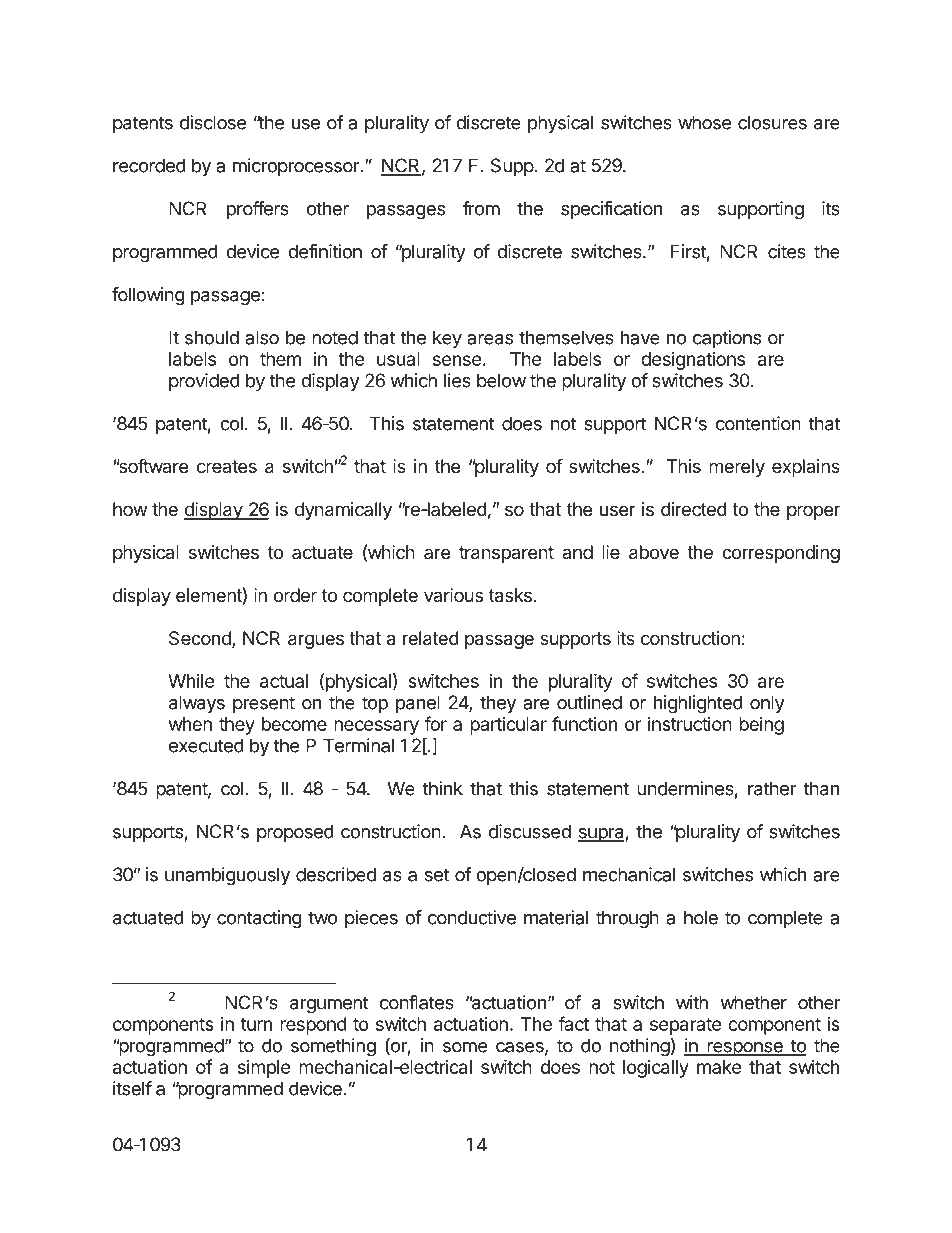  What do you see at coordinates (481, 208) in the page?
I see `from` at bounding box center [481, 208].
